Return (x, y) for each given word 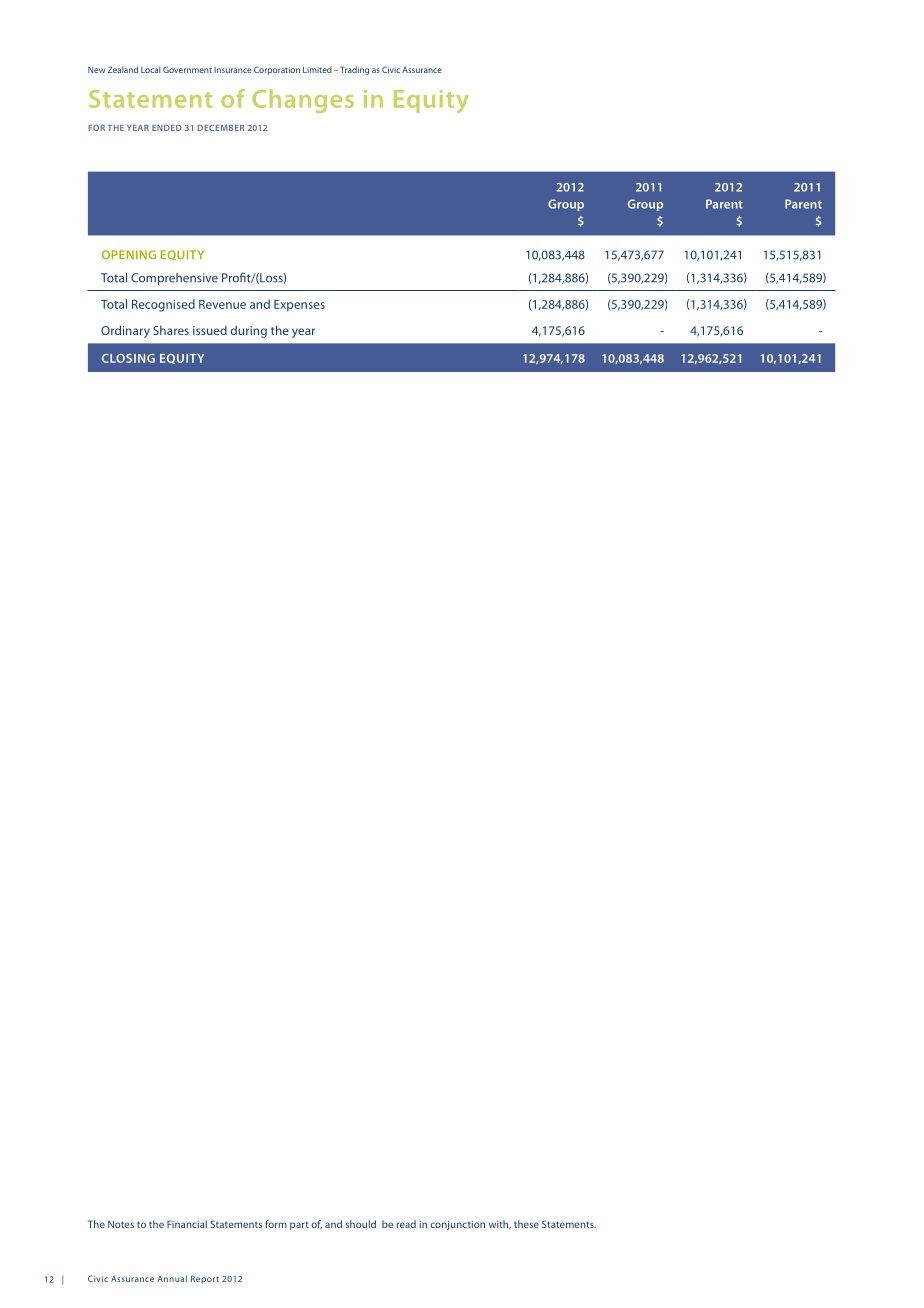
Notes (121, 1224)
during (249, 331)
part (299, 1225)
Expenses (299, 306)
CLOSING (128, 358)
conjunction (457, 1225)
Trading (354, 70)
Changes (303, 101)
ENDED (167, 128)
